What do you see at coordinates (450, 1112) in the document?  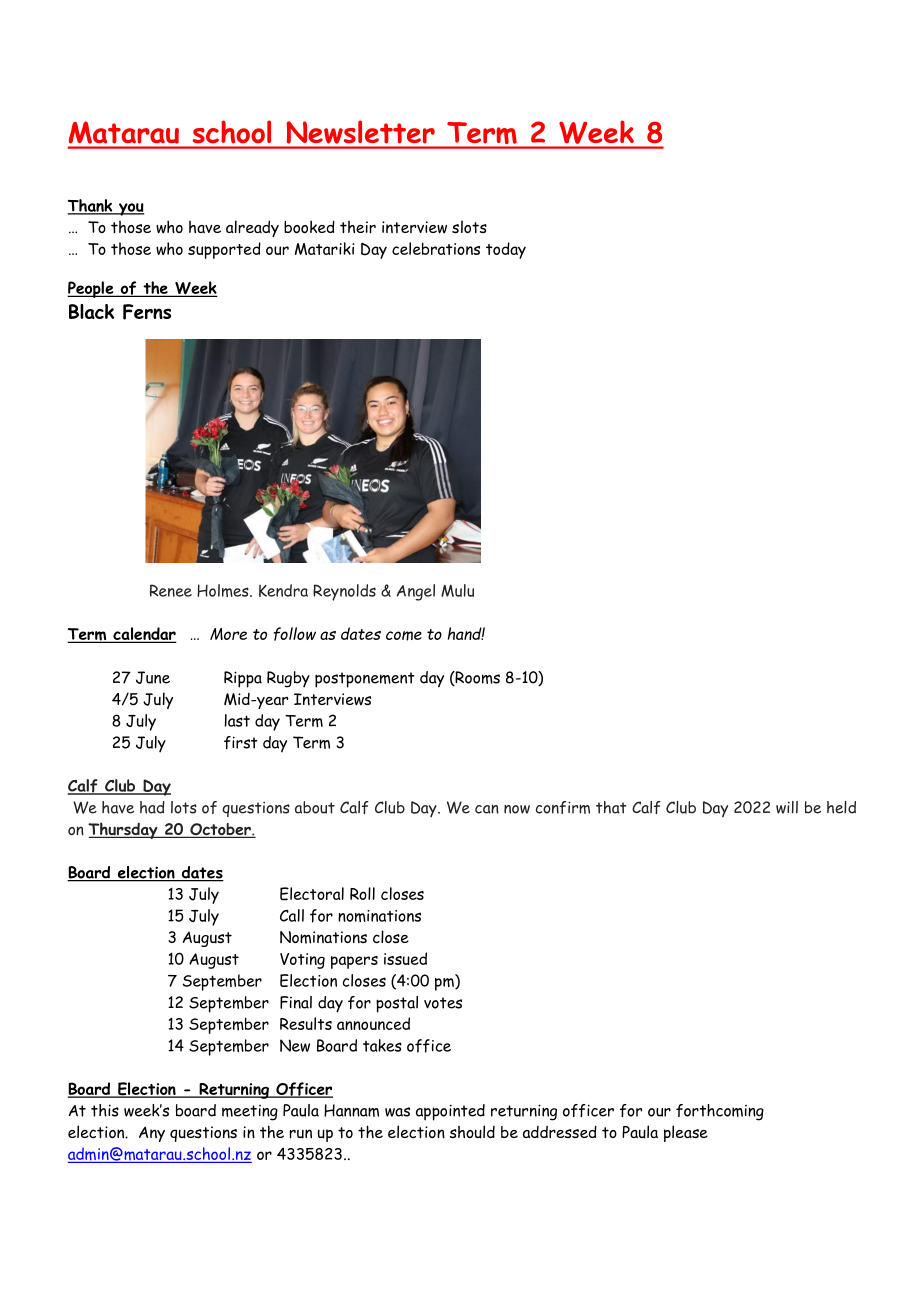 I see `appointed` at bounding box center [450, 1112].
